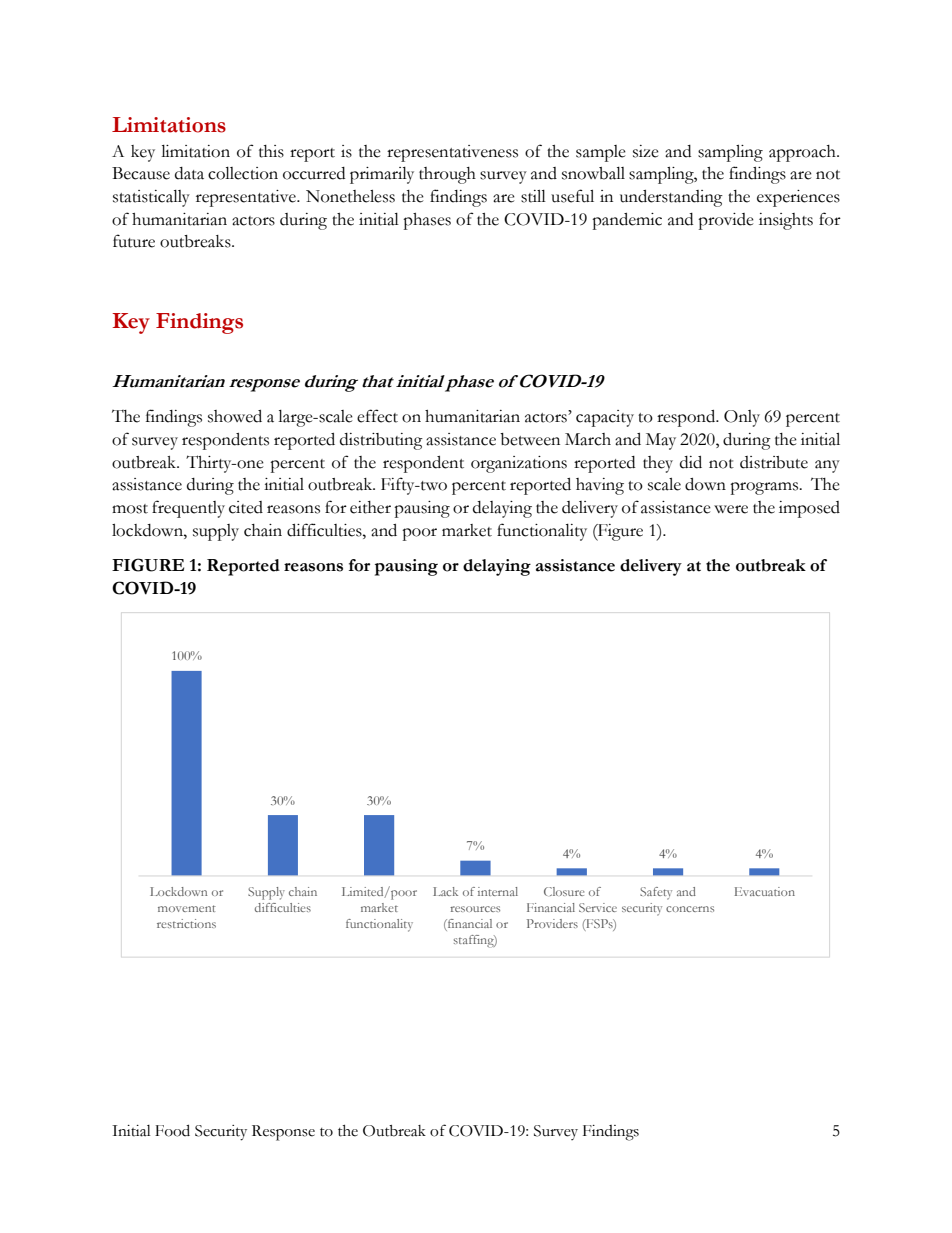 This page has width=952, height=1233. What do you see at coordinates (172, 1130) in the page?
I see `Food` at bounding box center [172, 1130].
